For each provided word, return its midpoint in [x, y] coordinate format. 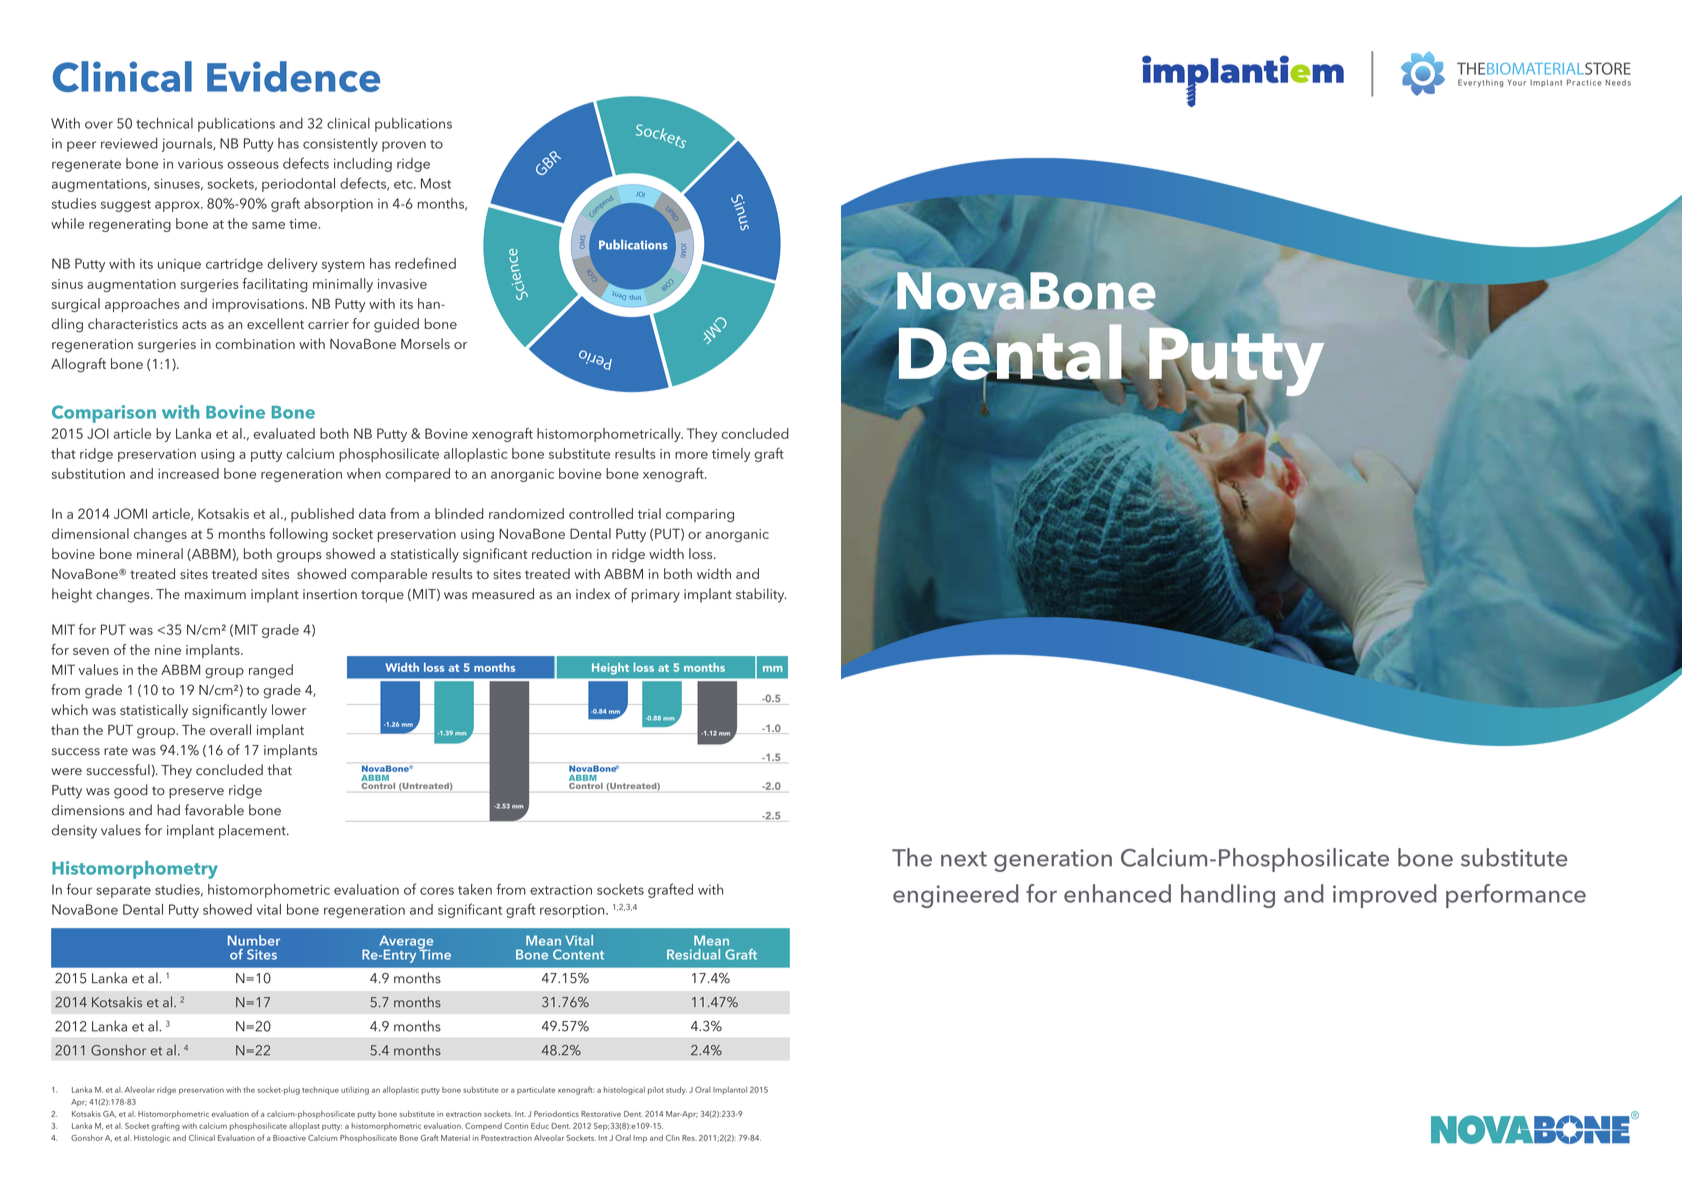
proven [404, 146]
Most [436, 183]
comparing [700, 515]
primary [656, 596]
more [691, 455]
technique [320, 1091]
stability [761, 595]
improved [1385, 896]
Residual [693, 954]
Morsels [425, 343]
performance [1516, 896]
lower [289, 709]
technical [164, 123]
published [322, 515]
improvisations [259, 305]
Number [254, 940]
